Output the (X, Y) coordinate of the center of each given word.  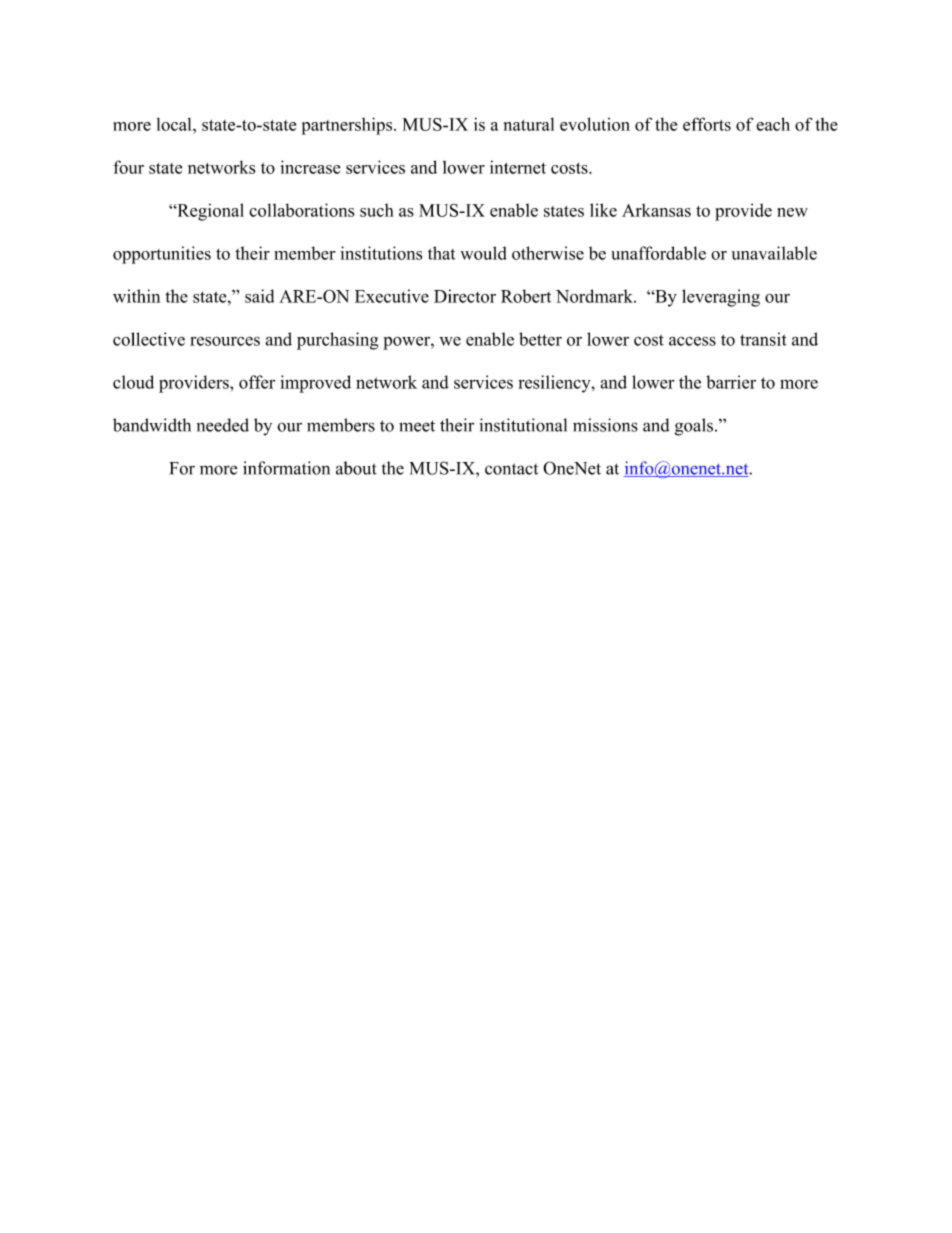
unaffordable (658, 253)
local (175, 124)
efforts (707, 124)
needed (223, 425)
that (441, 253)
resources (225, 341)
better (540, 339)
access (692, 341)
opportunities (162, 255)
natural (529, 124)
